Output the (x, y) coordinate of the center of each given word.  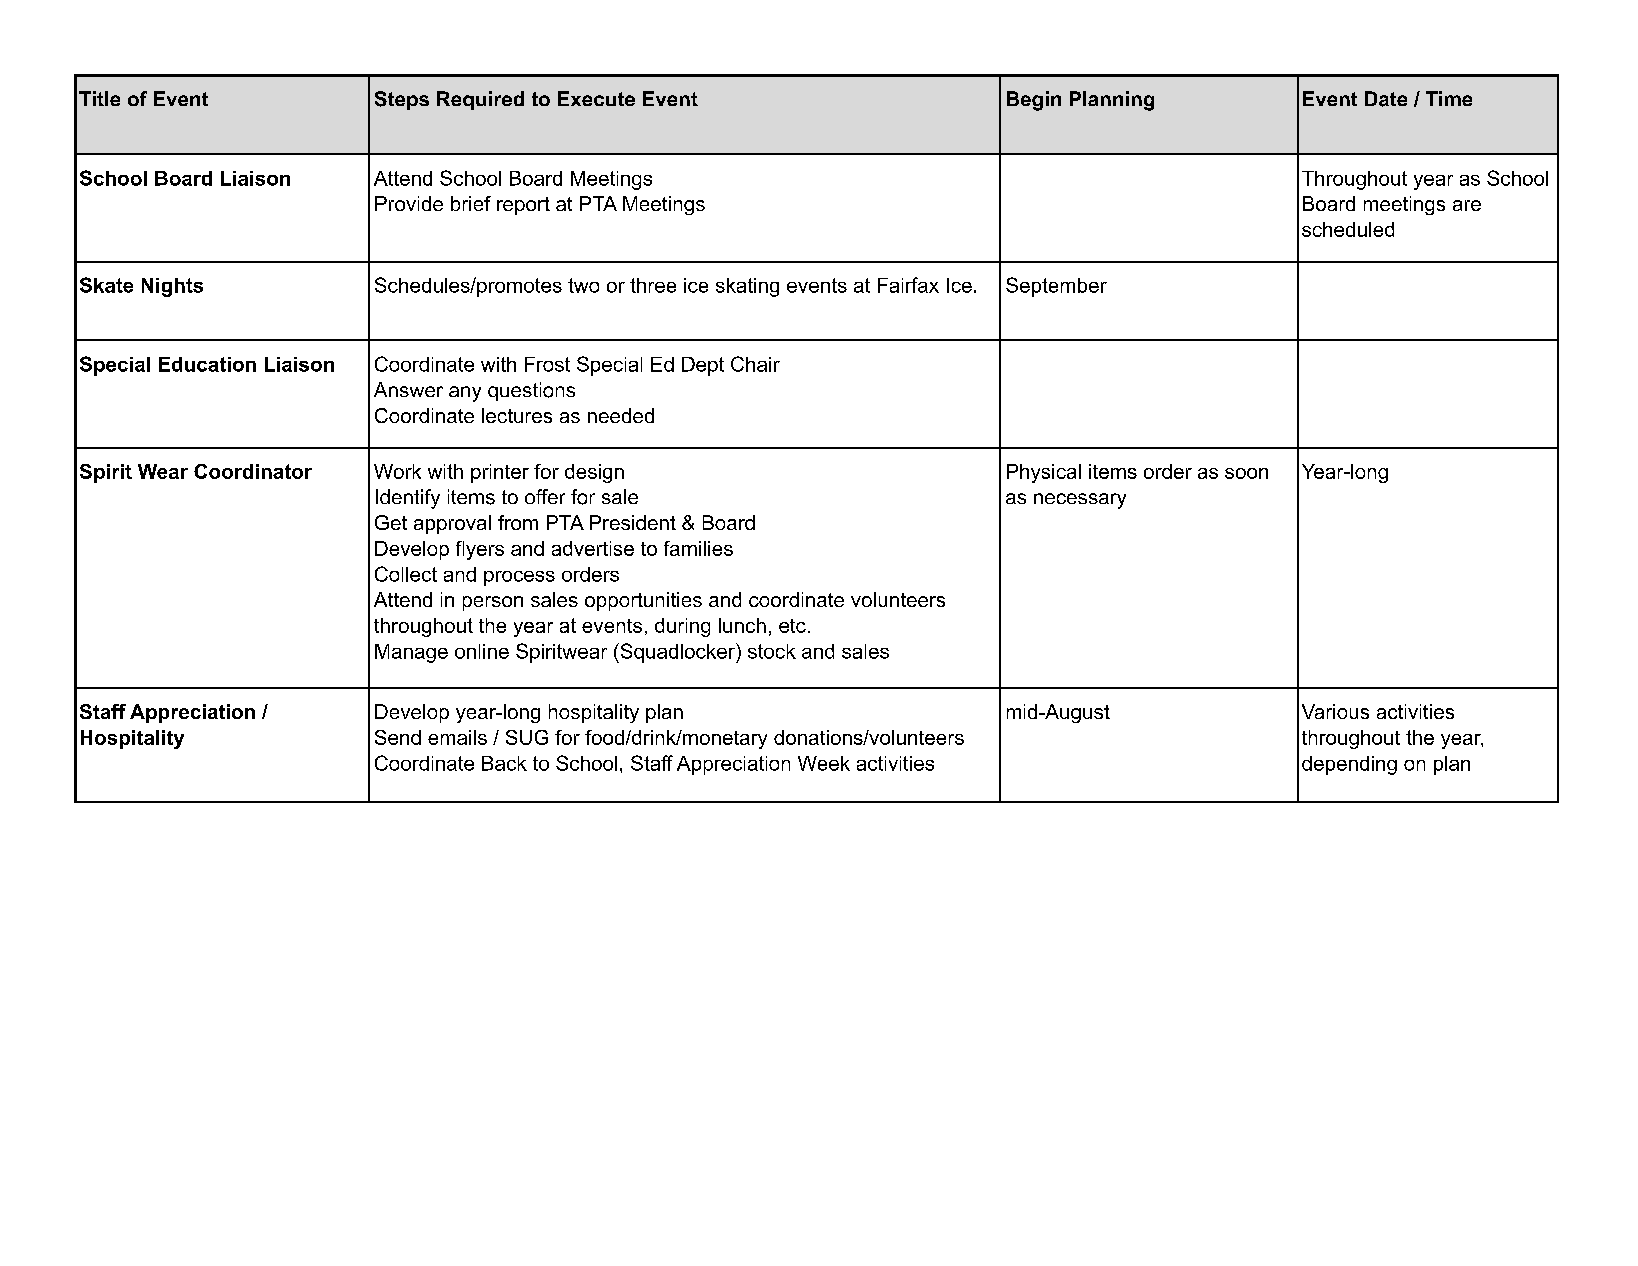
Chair (755, 364)
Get (391, 522)
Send (398, 737)
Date (1386, 99)
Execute (596, 98)
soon (1246, 473)
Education (207, 364)
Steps (402, 100)
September (1056, 287)
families (698, 548)
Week (824, 763)
